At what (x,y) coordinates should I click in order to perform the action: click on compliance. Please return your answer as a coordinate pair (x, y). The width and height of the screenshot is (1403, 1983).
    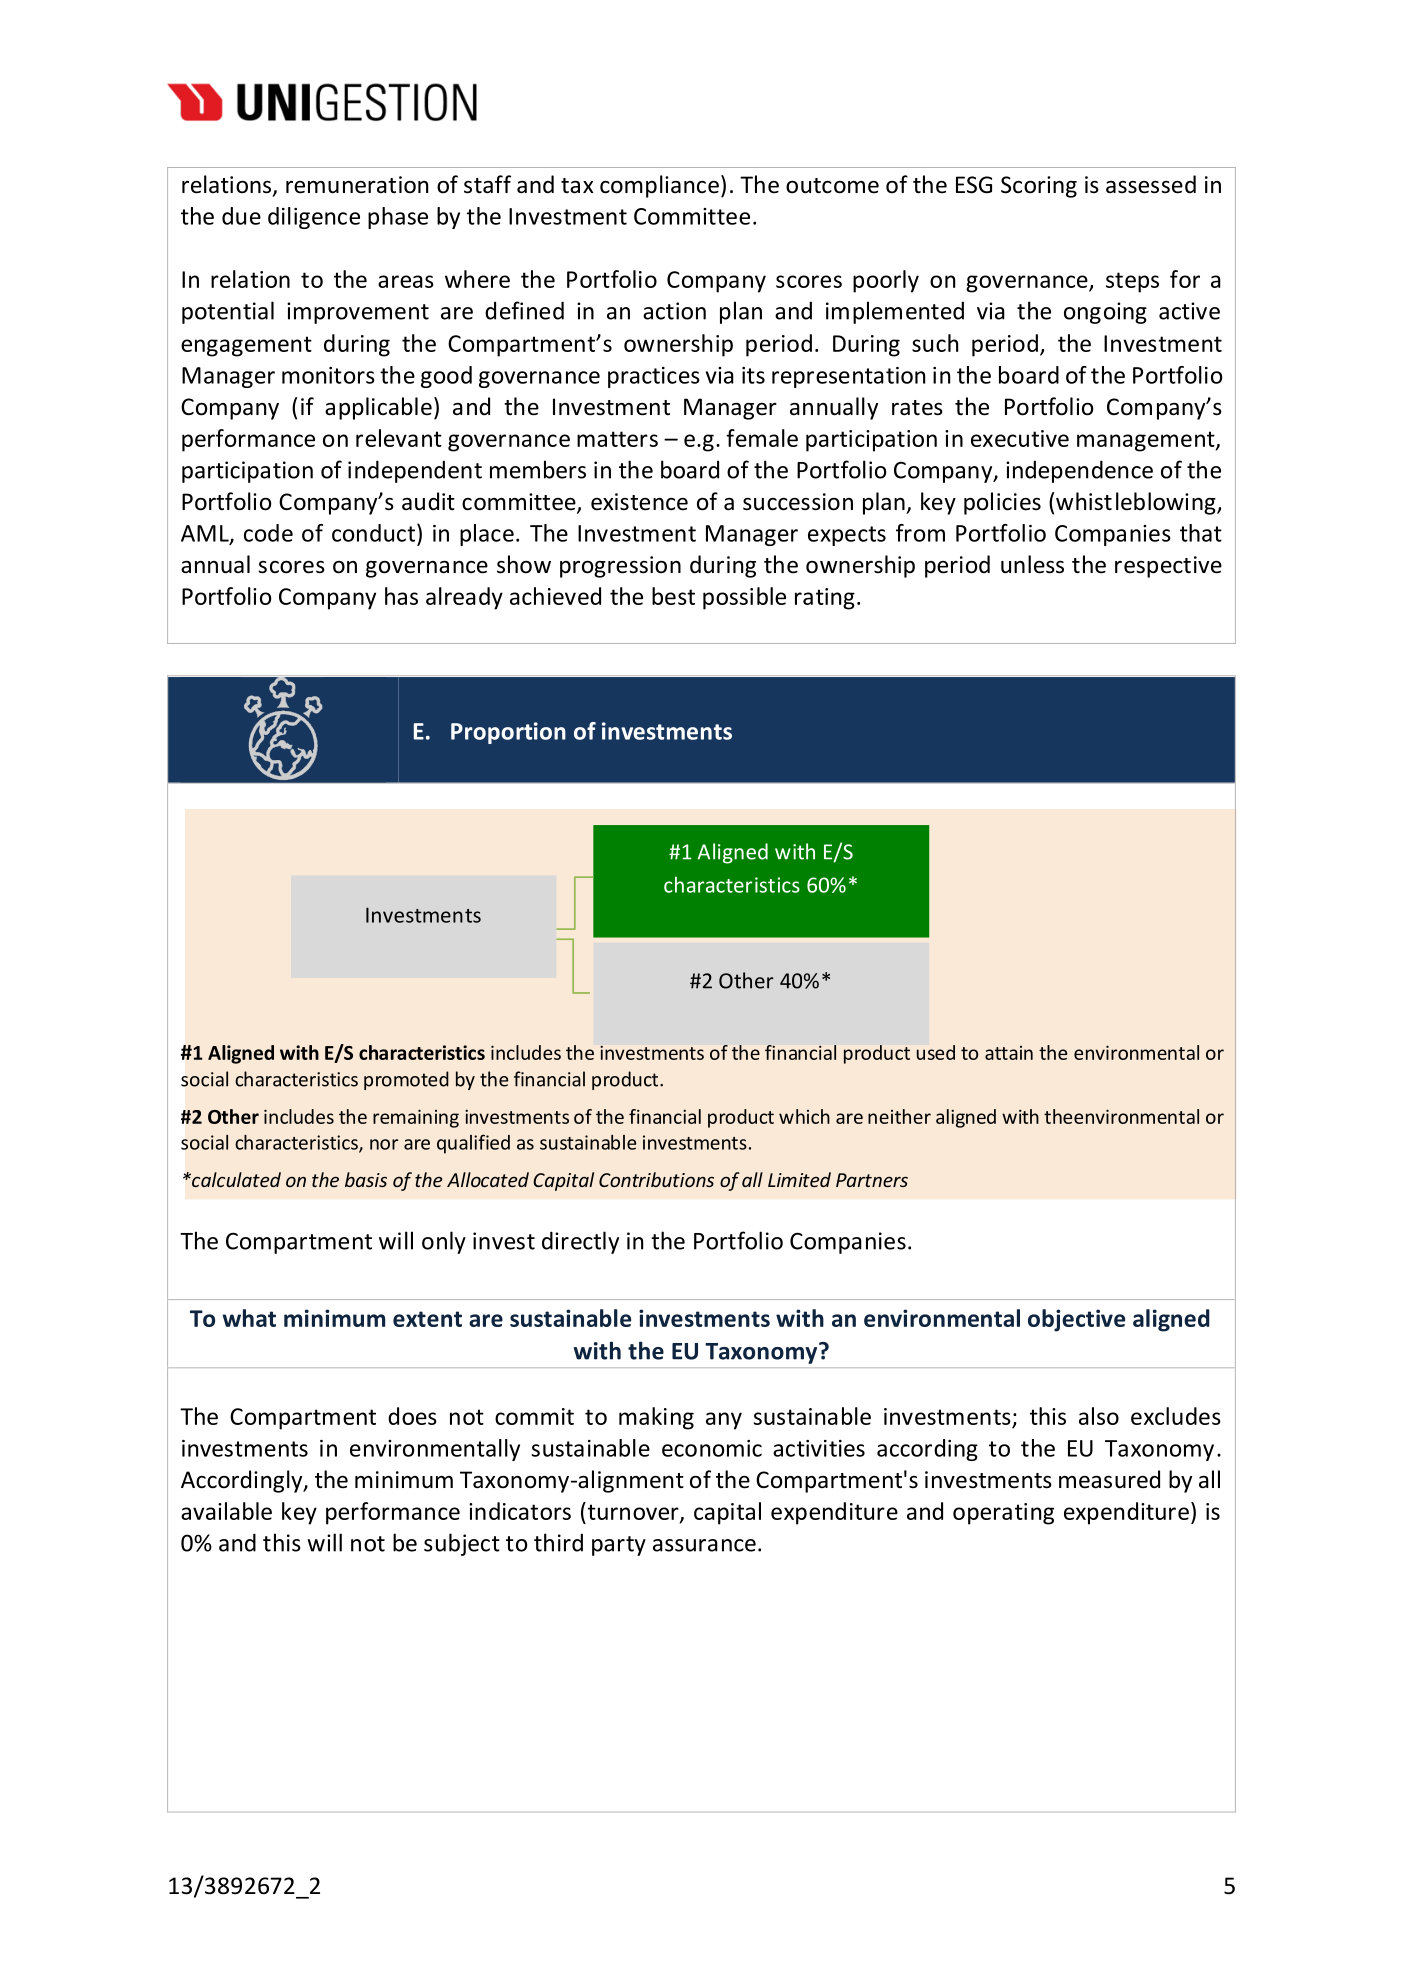
    Looking at the image, I should click on (659, 186).
